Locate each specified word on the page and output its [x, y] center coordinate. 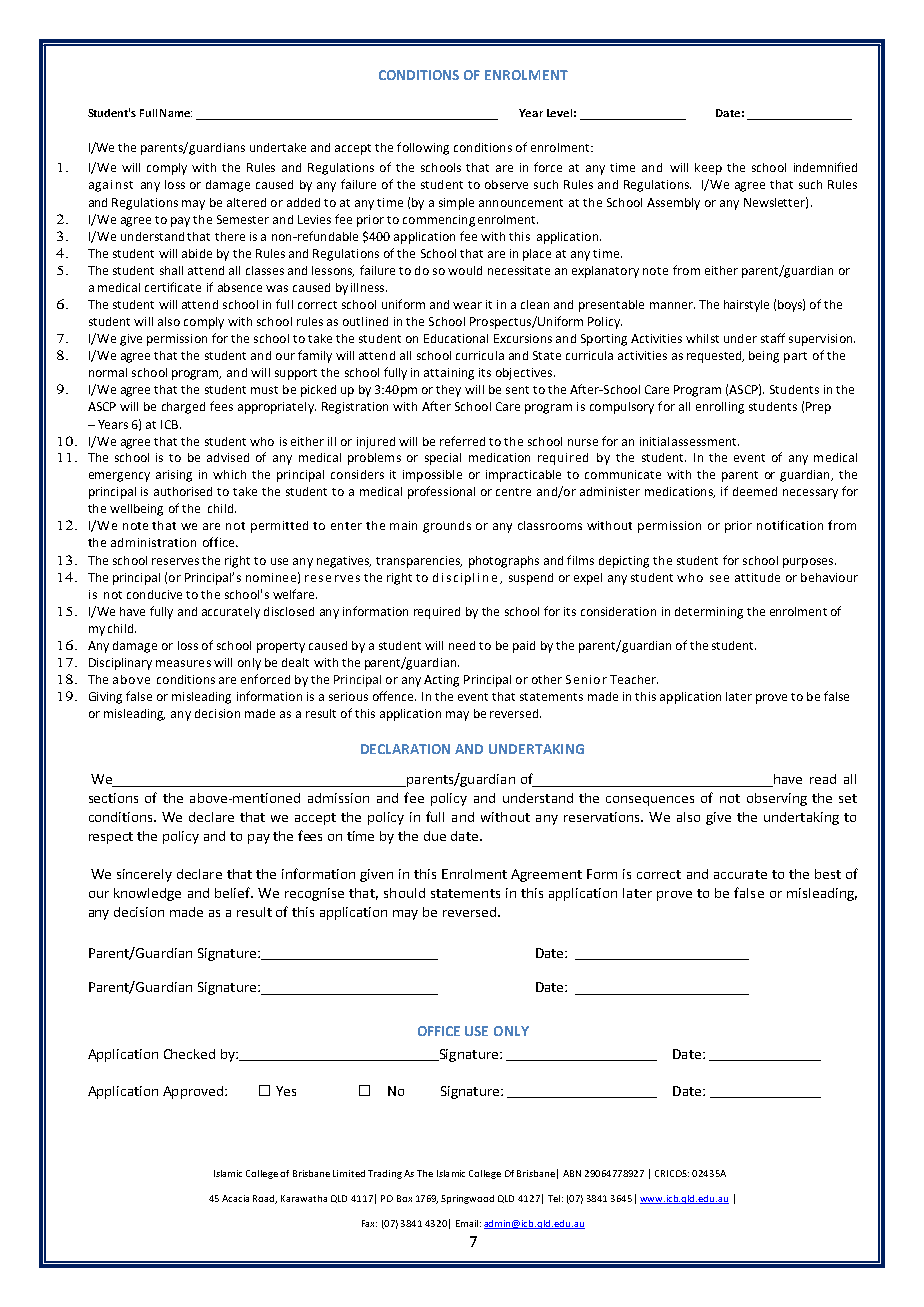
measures [183, 663]
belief [234, 892]
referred [462, 441]
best [828, 874]
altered [246, 202]
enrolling [720, 408]
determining [709, 613]
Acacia [235, 1198]
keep [708, 169]
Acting [441, 681]
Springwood [467, 1199]
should [404, 893]
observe [506, 184]
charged [183, 408]
